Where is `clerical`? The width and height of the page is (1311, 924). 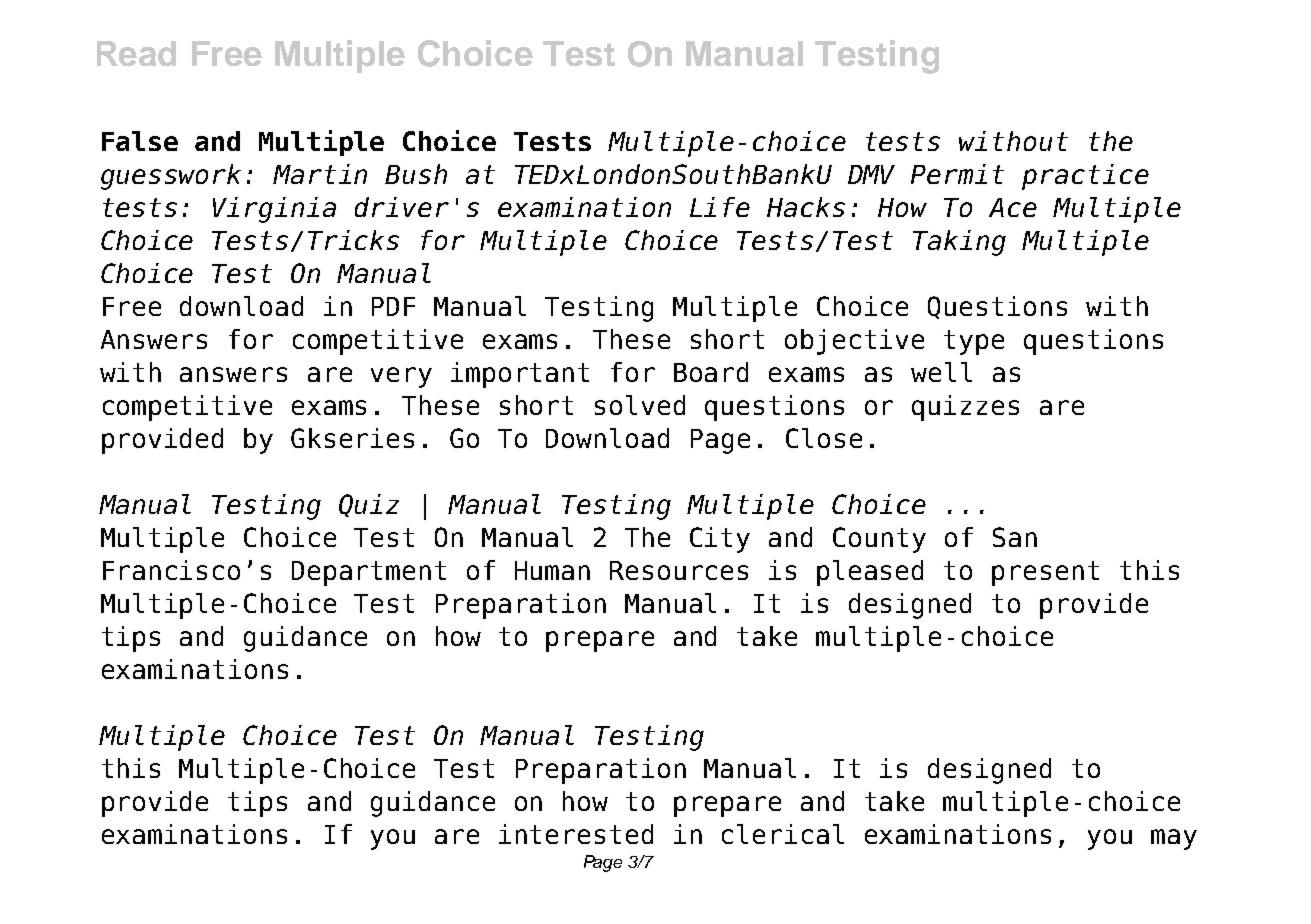 clerical is located at coordinates (783, 834).
